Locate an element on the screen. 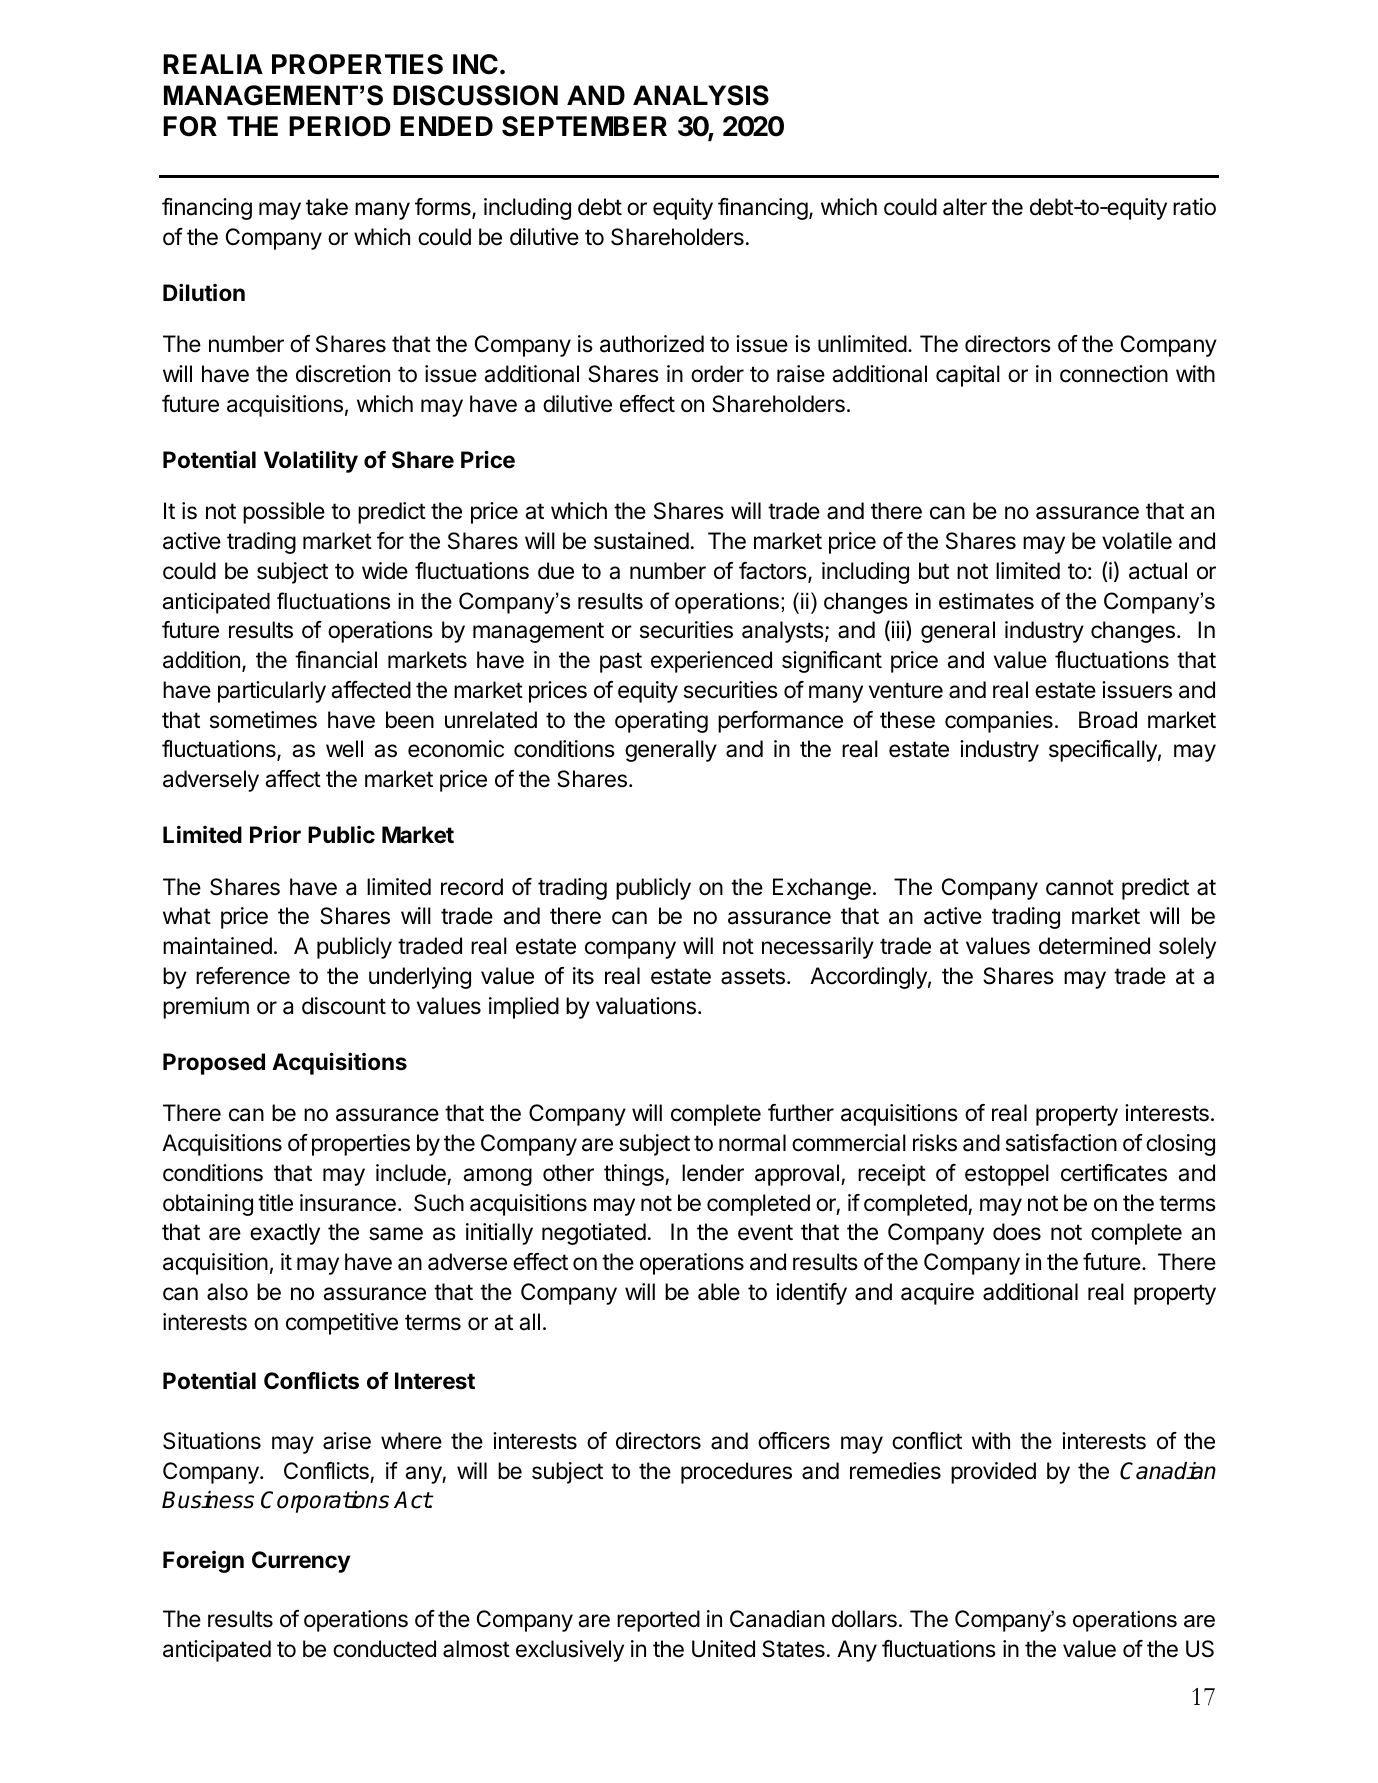 Image resolution: width=1378 pixels, height=1783 pixels. ANALYSIS is located at coordinates (701, 95).
